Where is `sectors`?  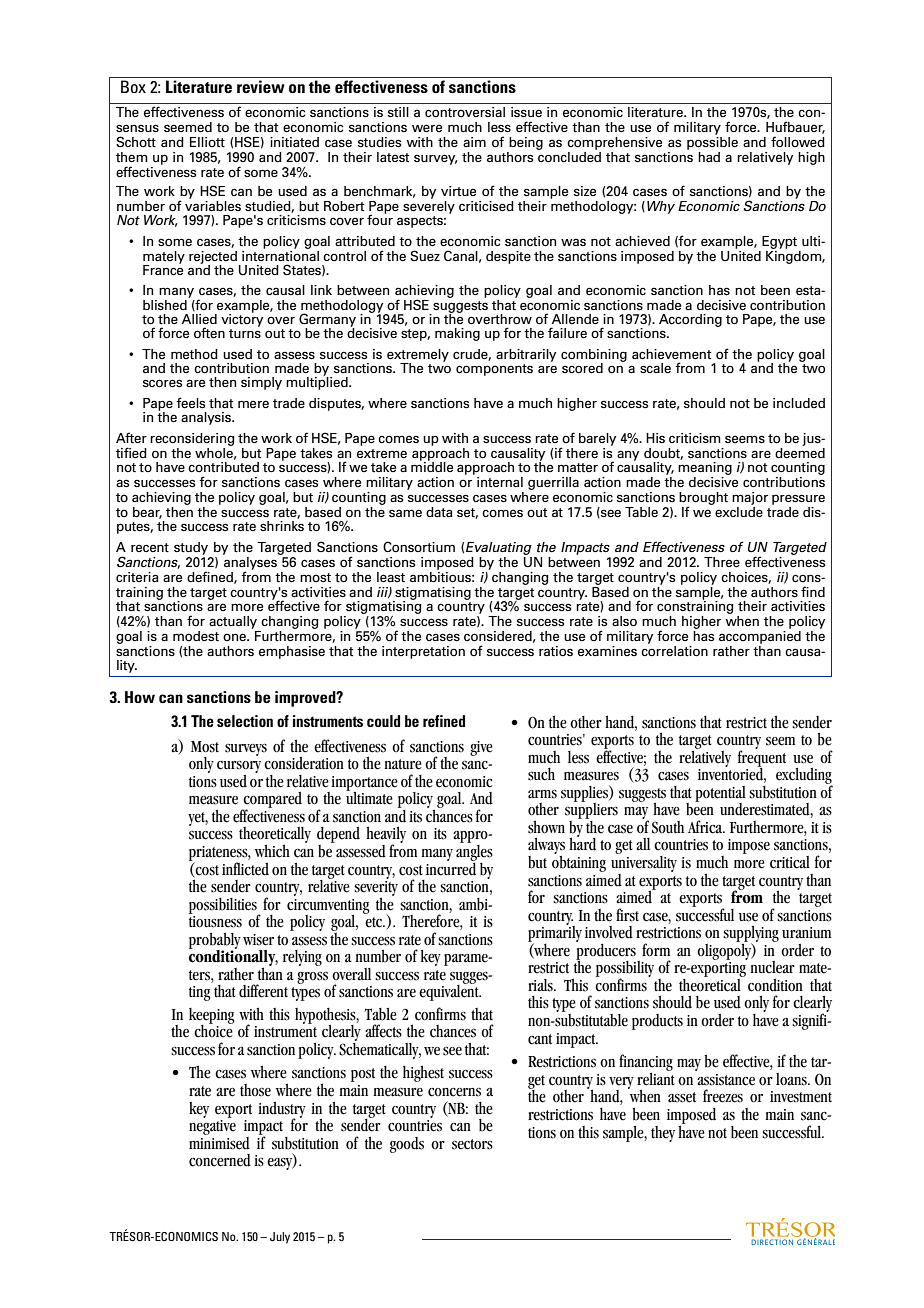
sectors is located at coordinates (472, 1144).
